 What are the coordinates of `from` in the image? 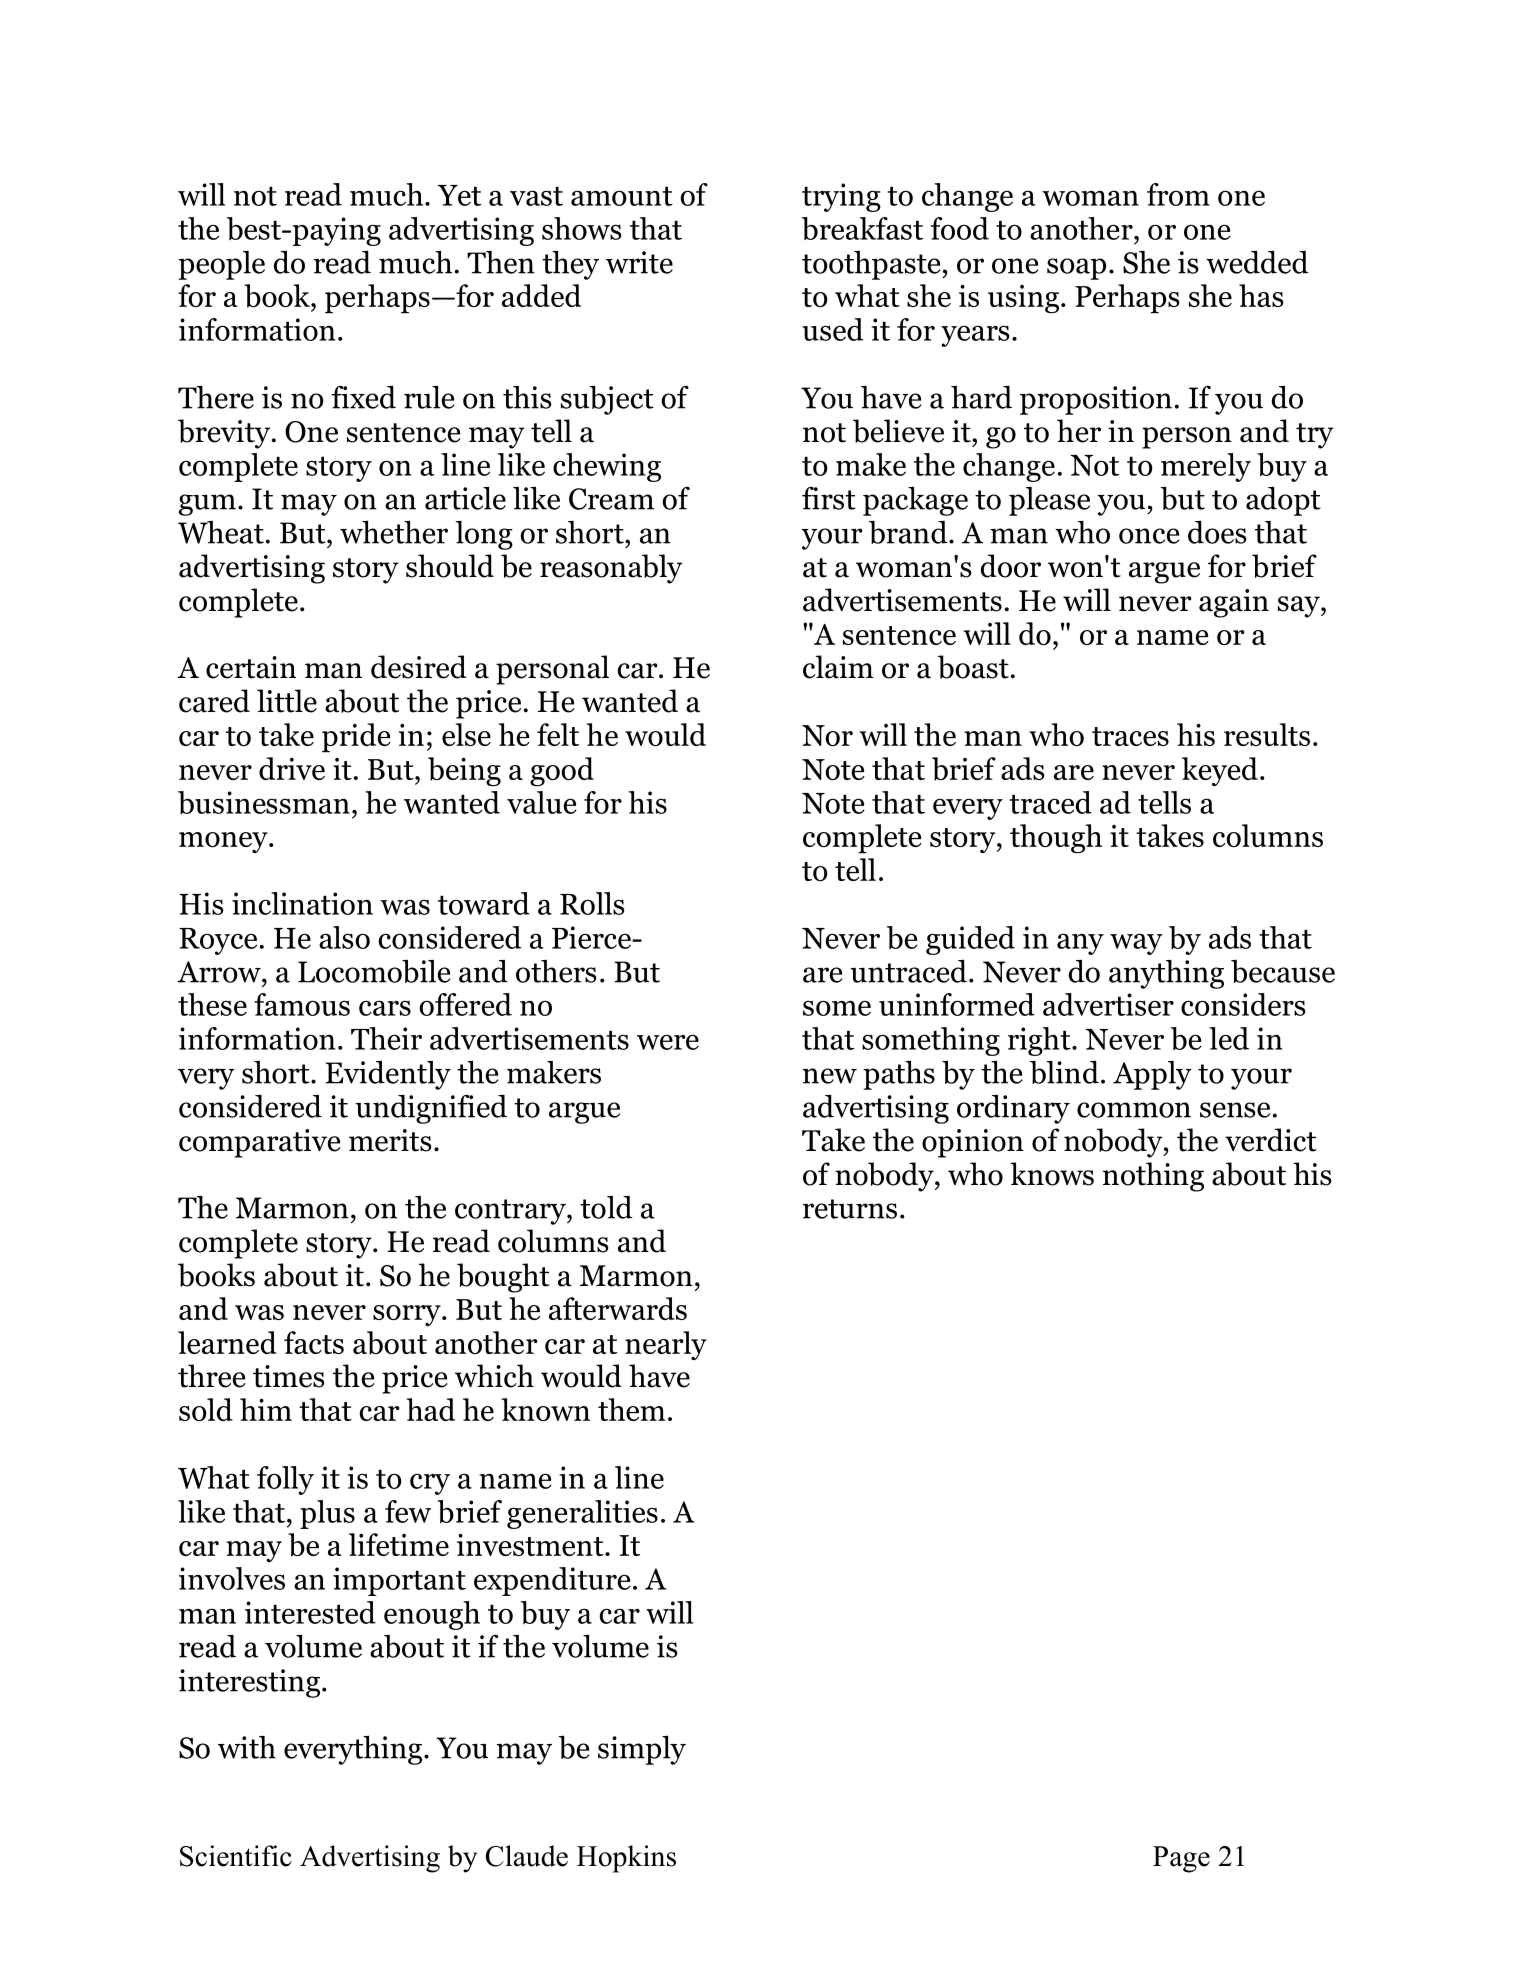 It's located at (1178, 194).
